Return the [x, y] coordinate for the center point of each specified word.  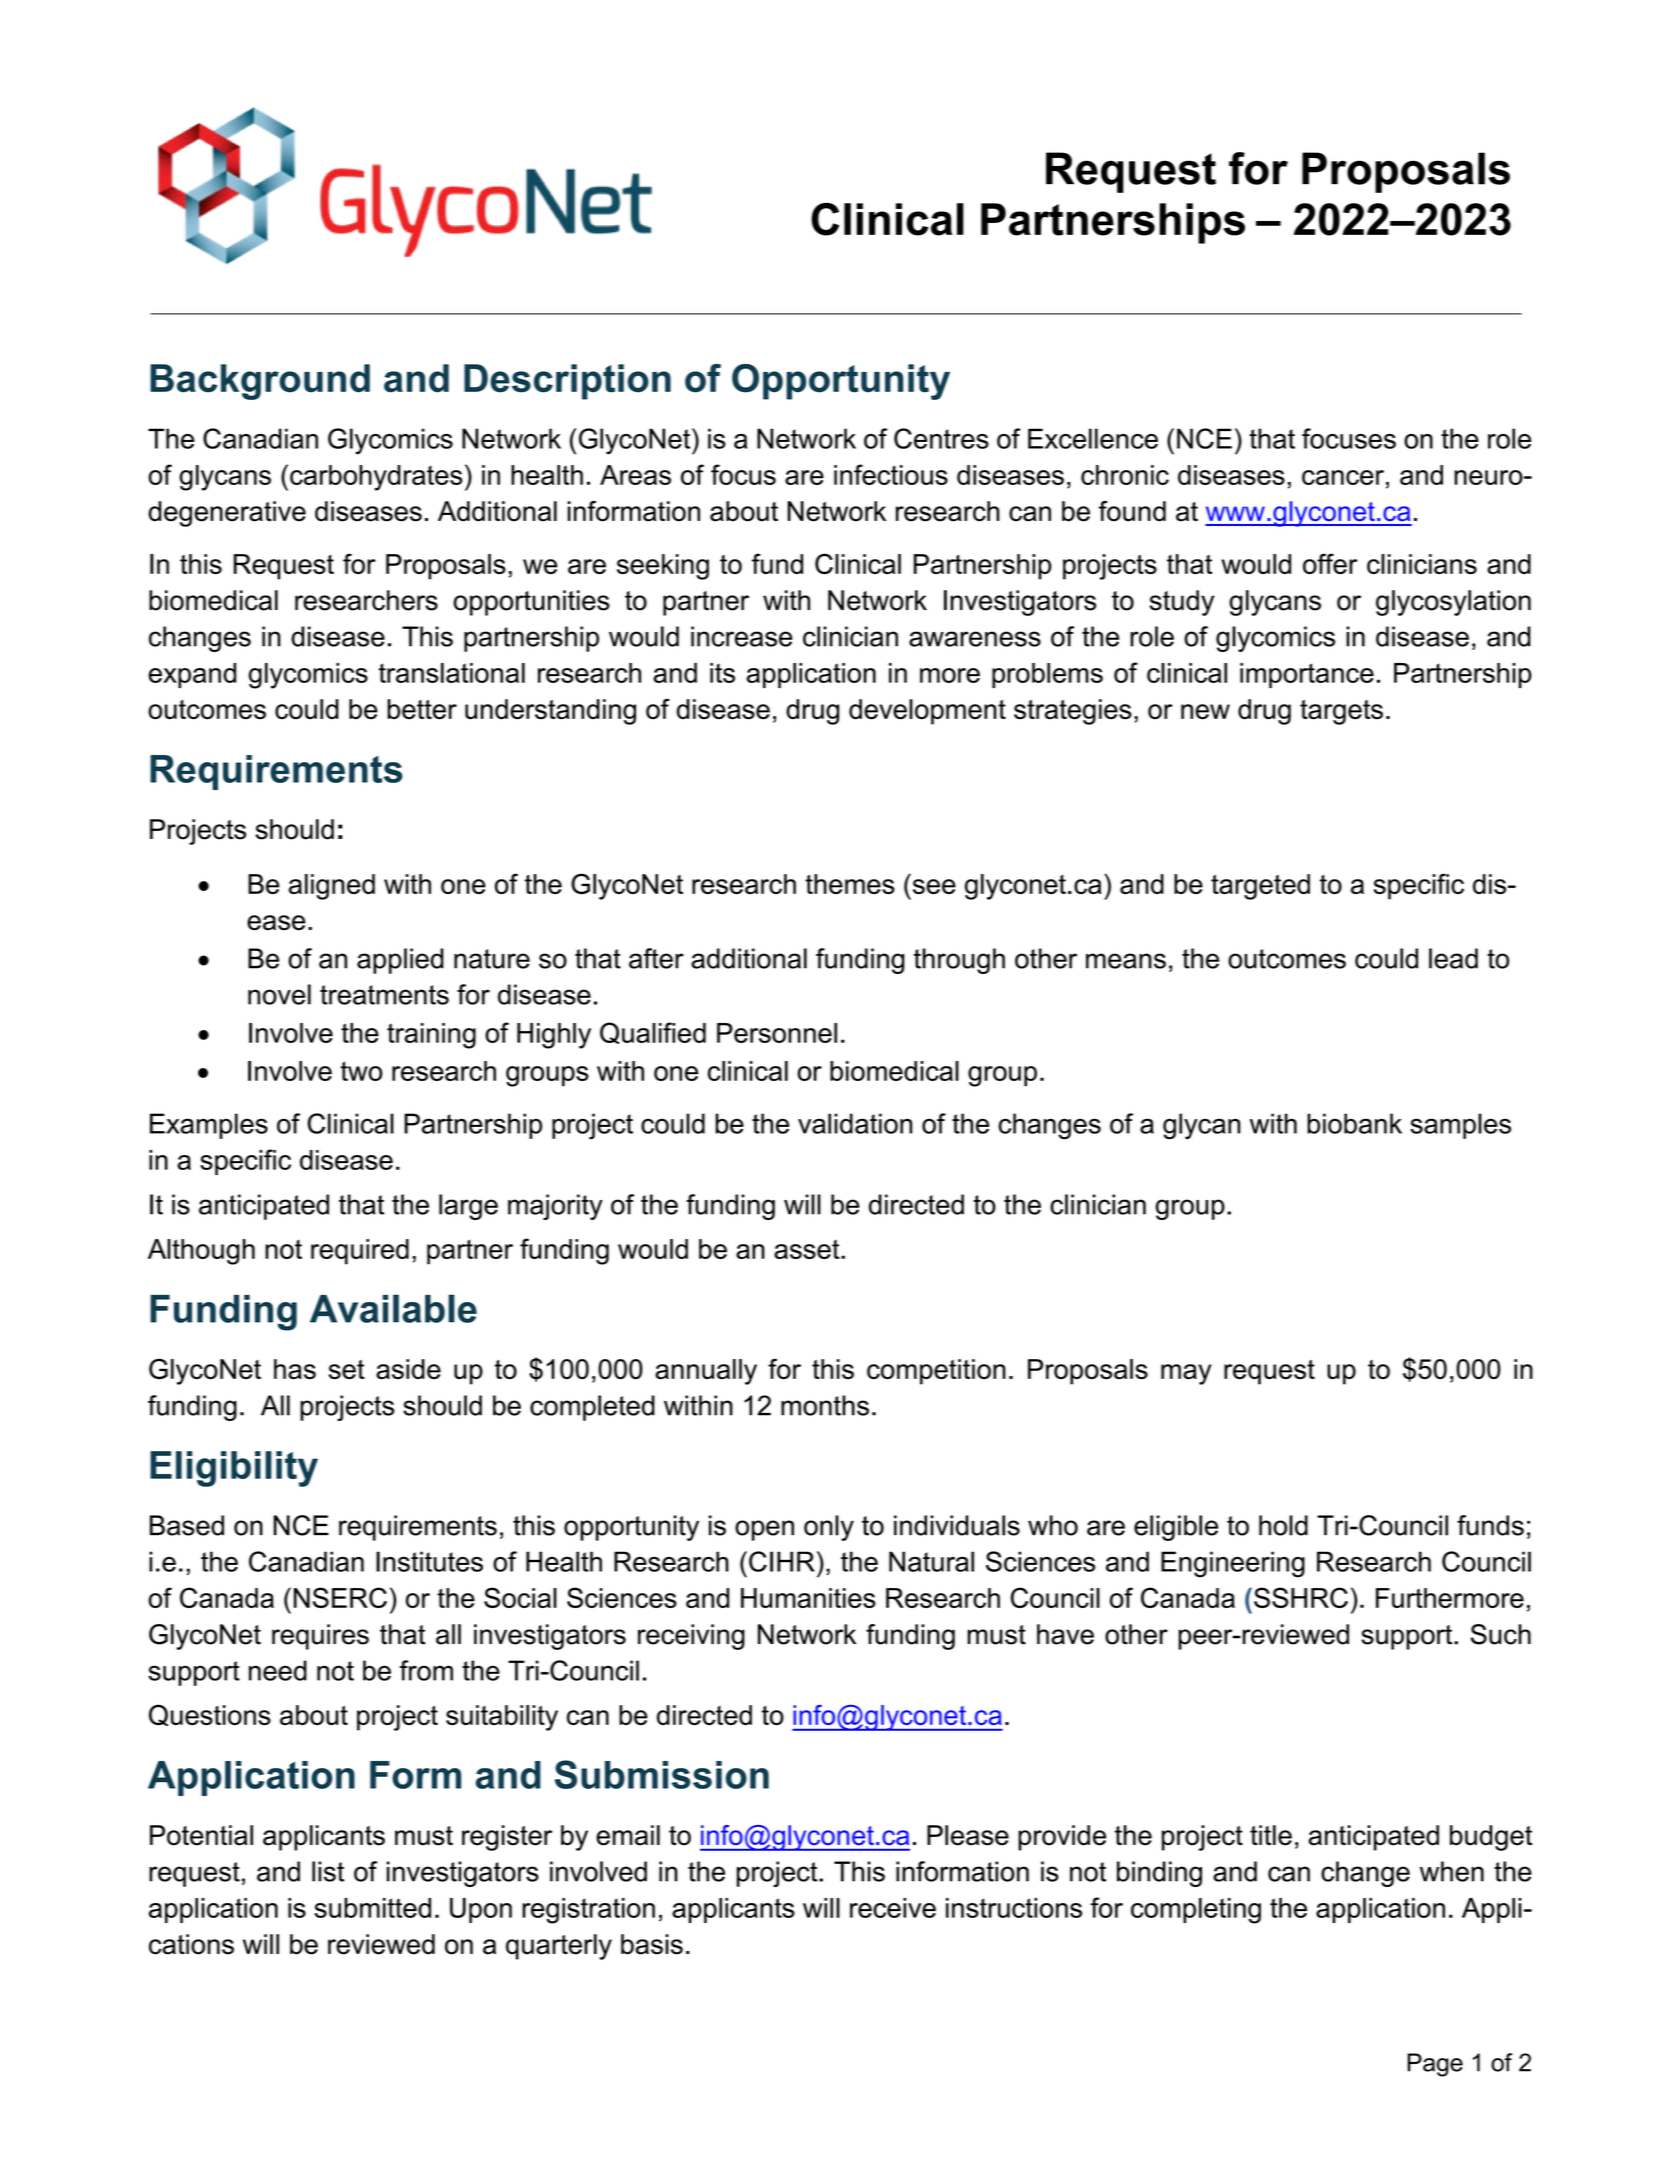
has [295, 1369]
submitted [372, 1908]
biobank [1354, 1123]
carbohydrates [376, 478]
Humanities [808, 1598]
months [825, 1405]
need [278, 1670]
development [927, 712]
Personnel [777, 1033]
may [1186, 1374]
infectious [891, 474]
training [431, 1036]
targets [1341, 712]
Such [1501, 1634]
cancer [1343, 477]
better [422, 709]
